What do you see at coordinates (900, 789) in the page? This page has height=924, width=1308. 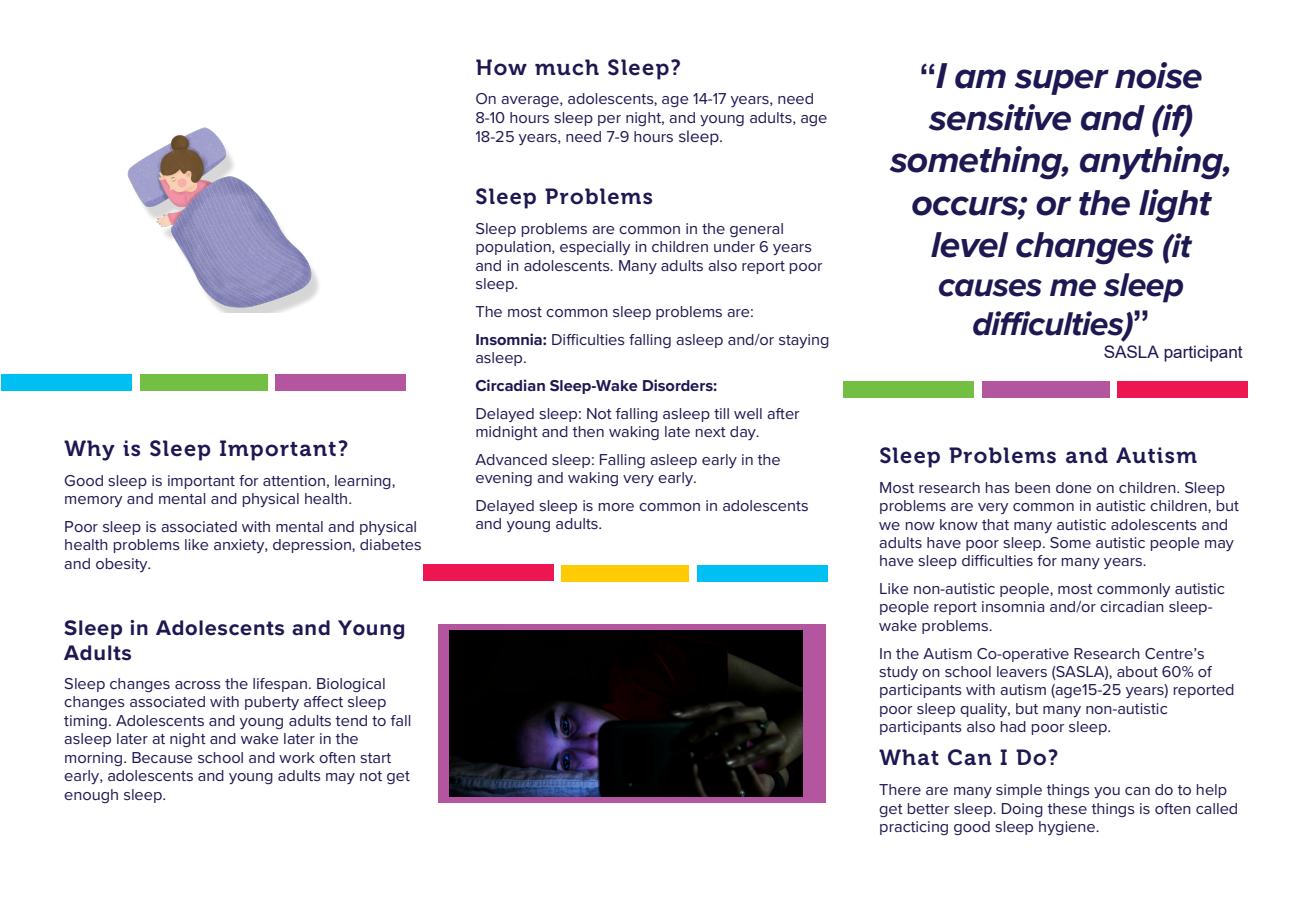 I see `There` at bounding box center [900, 789].
